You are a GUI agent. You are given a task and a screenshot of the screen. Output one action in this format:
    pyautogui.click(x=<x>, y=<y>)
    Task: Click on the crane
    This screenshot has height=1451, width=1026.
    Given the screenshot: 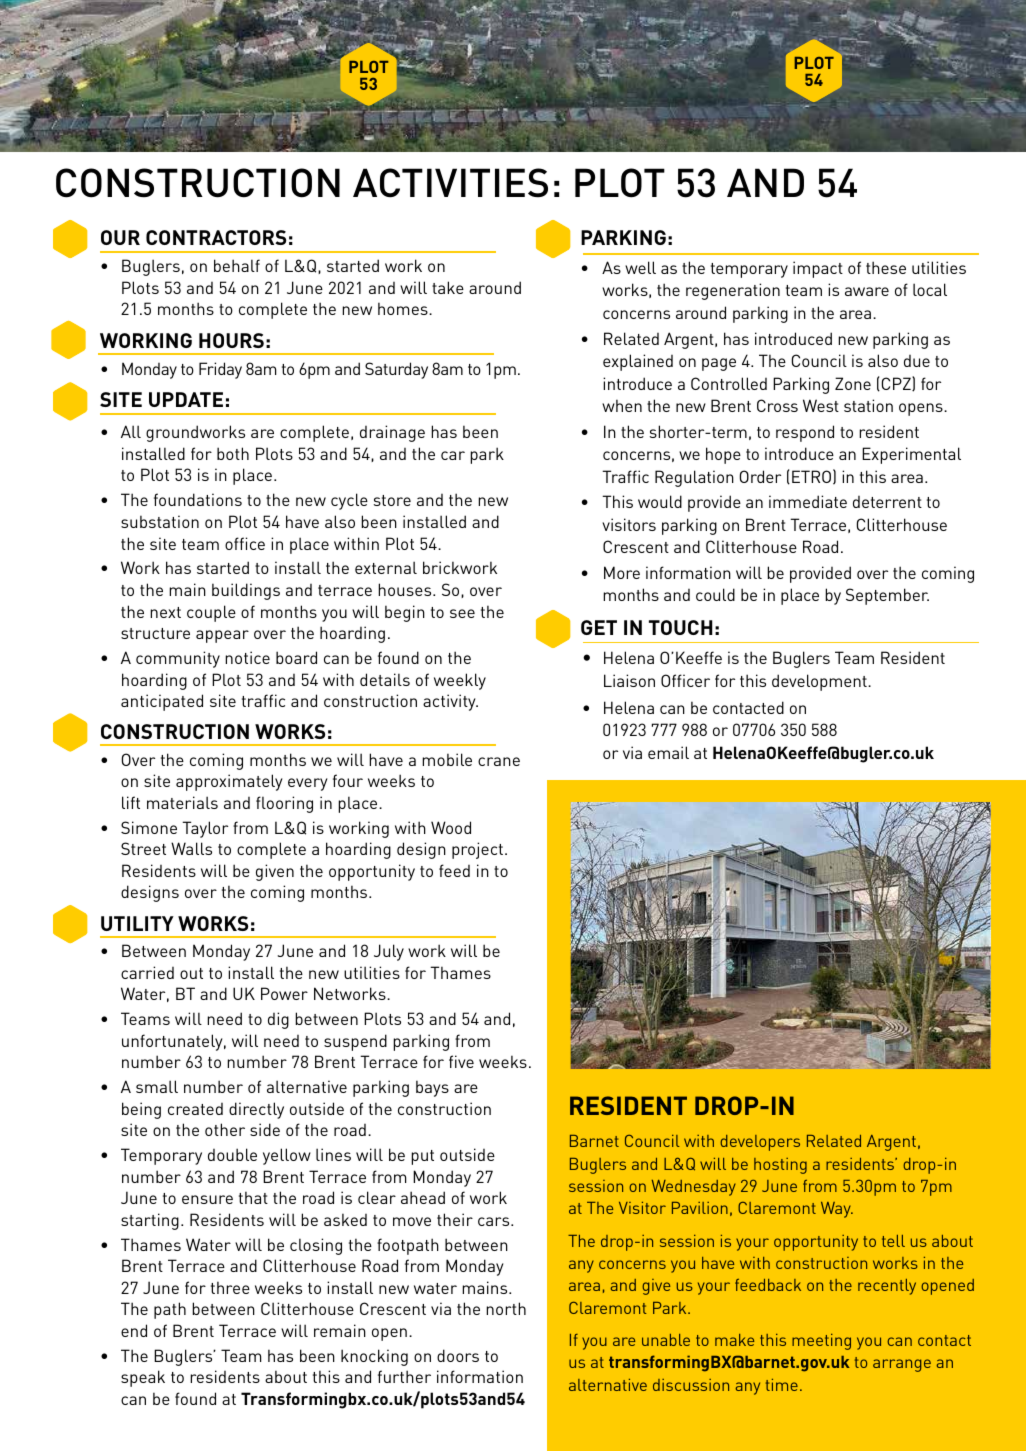 What is the action you would take?
    pyautogui.click(x=499, y=761)
